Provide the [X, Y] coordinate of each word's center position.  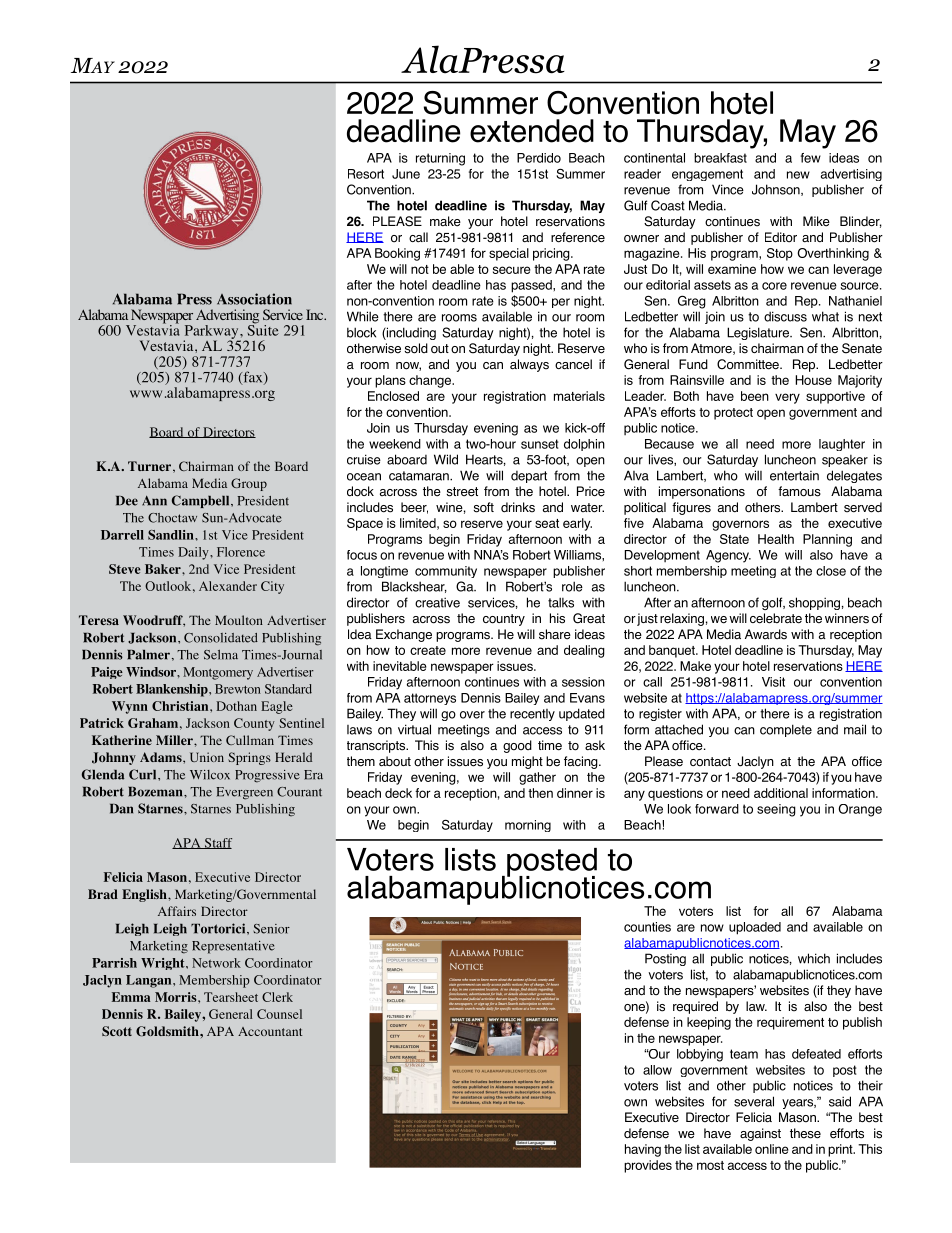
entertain [794, 476]
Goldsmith [168, 1031]
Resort [366, 174]
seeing [776, 810]
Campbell [202, 501]
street [462, 492]
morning [528, 826]
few [811, 158]
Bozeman [156, 792]
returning [440, 159]
